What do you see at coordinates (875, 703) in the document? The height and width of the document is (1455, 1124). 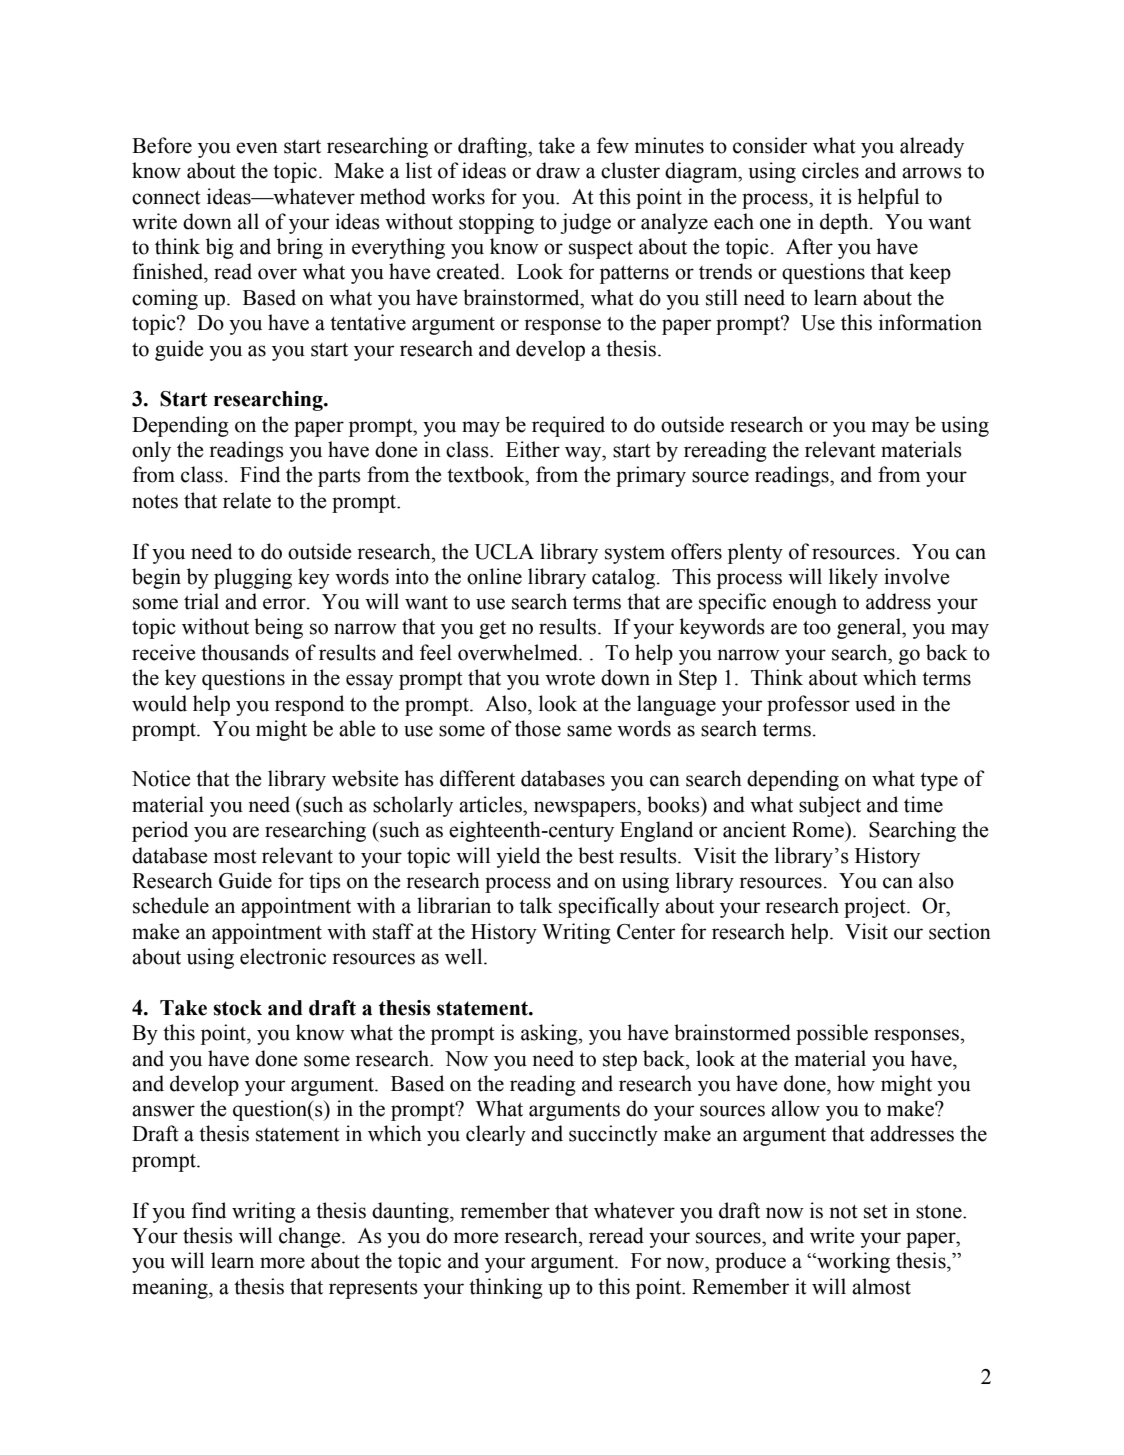 I see `used` at bounding box center [875, 703].
